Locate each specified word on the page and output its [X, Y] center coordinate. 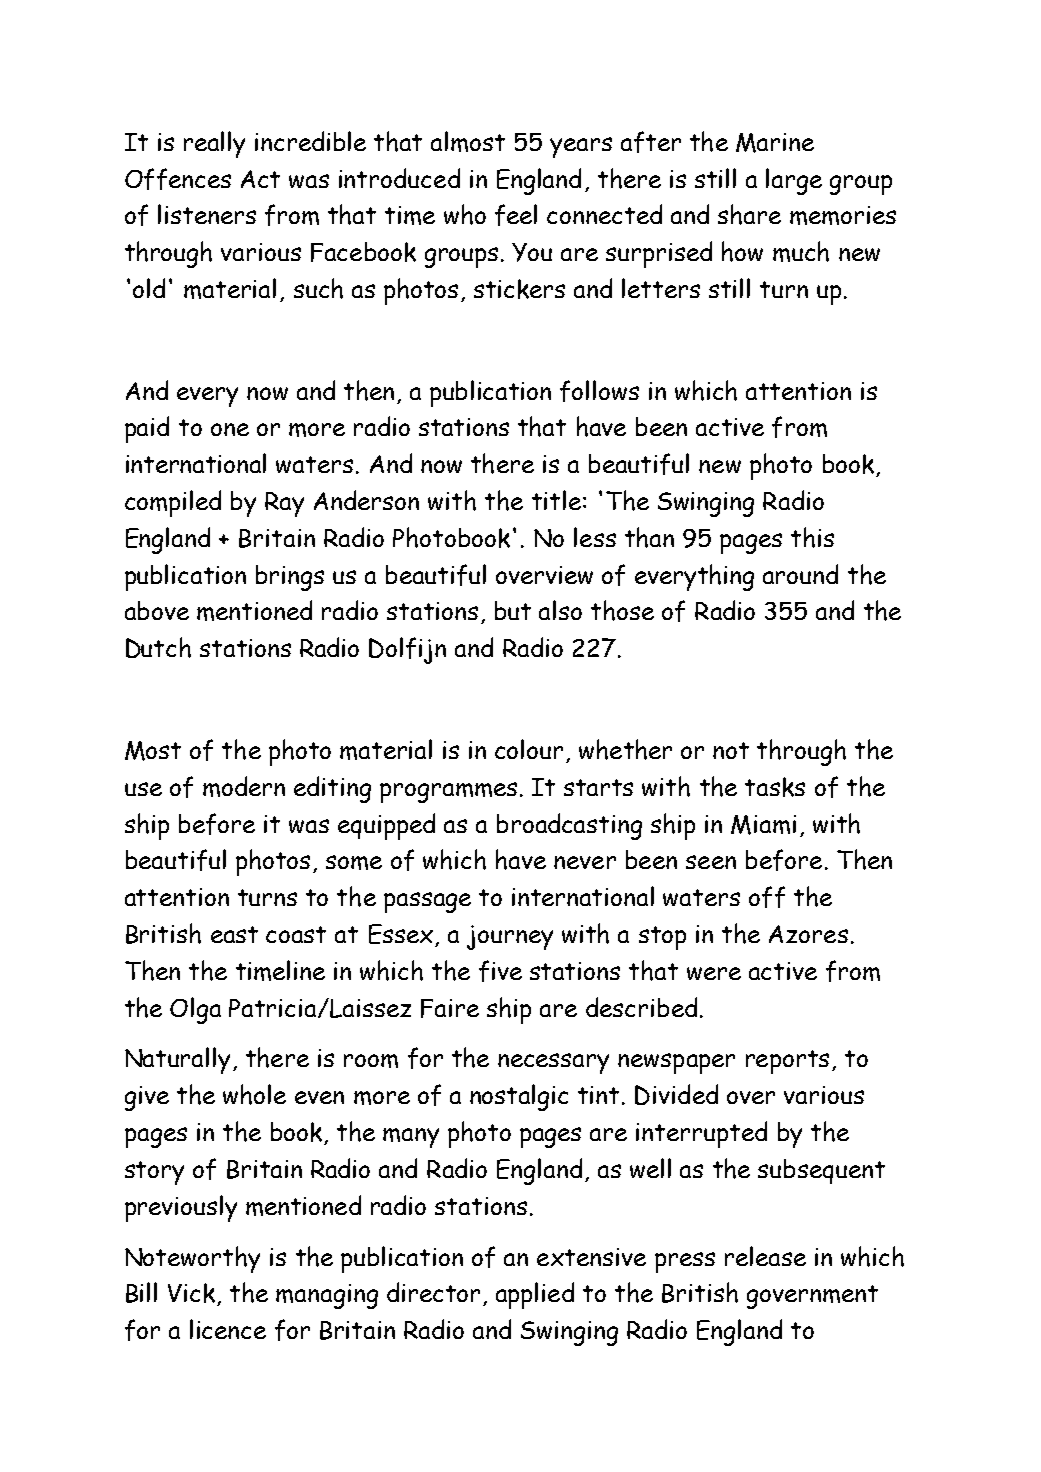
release [765, 1256]
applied [535, 1295]
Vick [193, 1294]
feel [516, 215]
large [794, 181]
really [214, 144]
